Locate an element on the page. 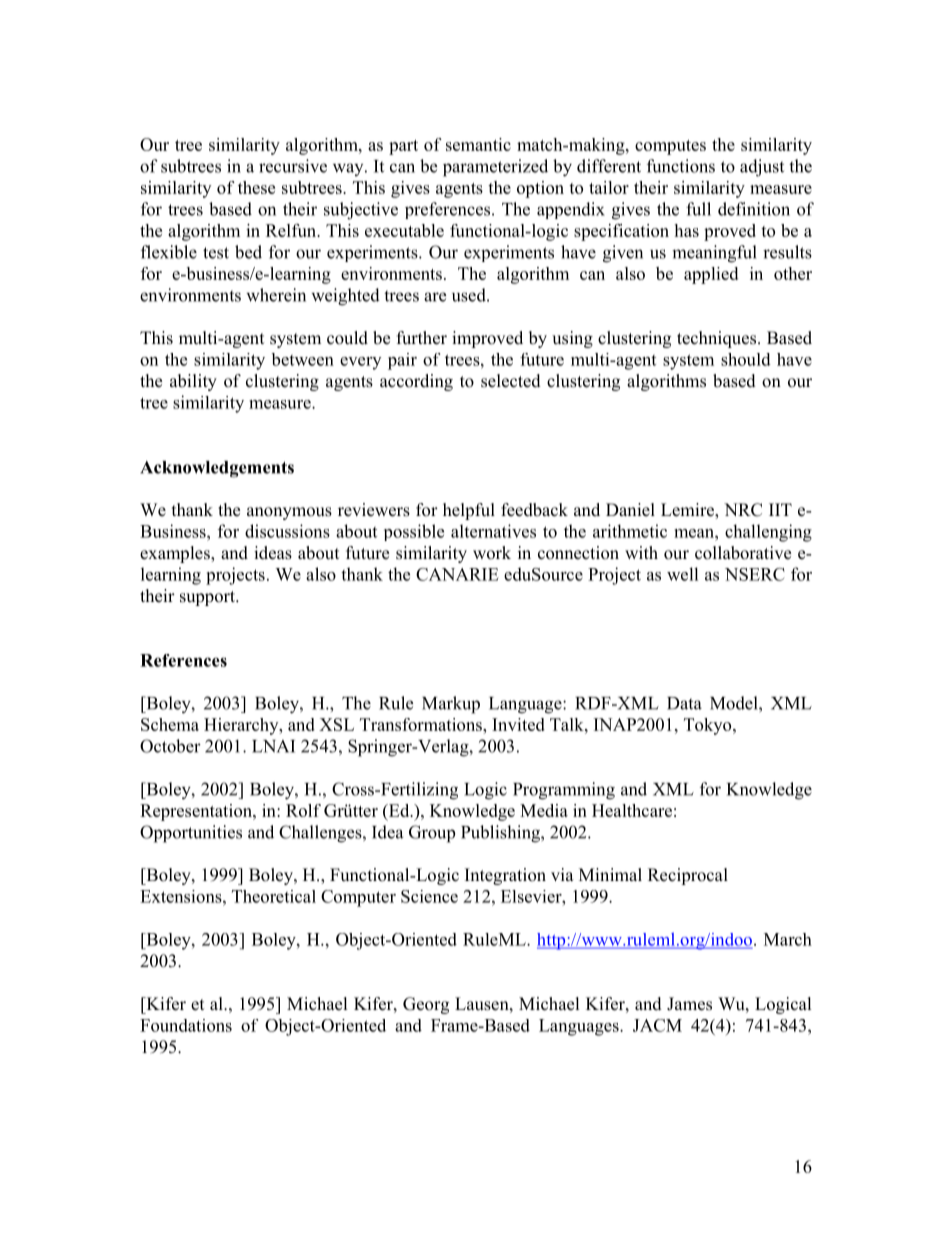 This page has width=952, height=1233. helpful is located at coordinates (469, 511).
